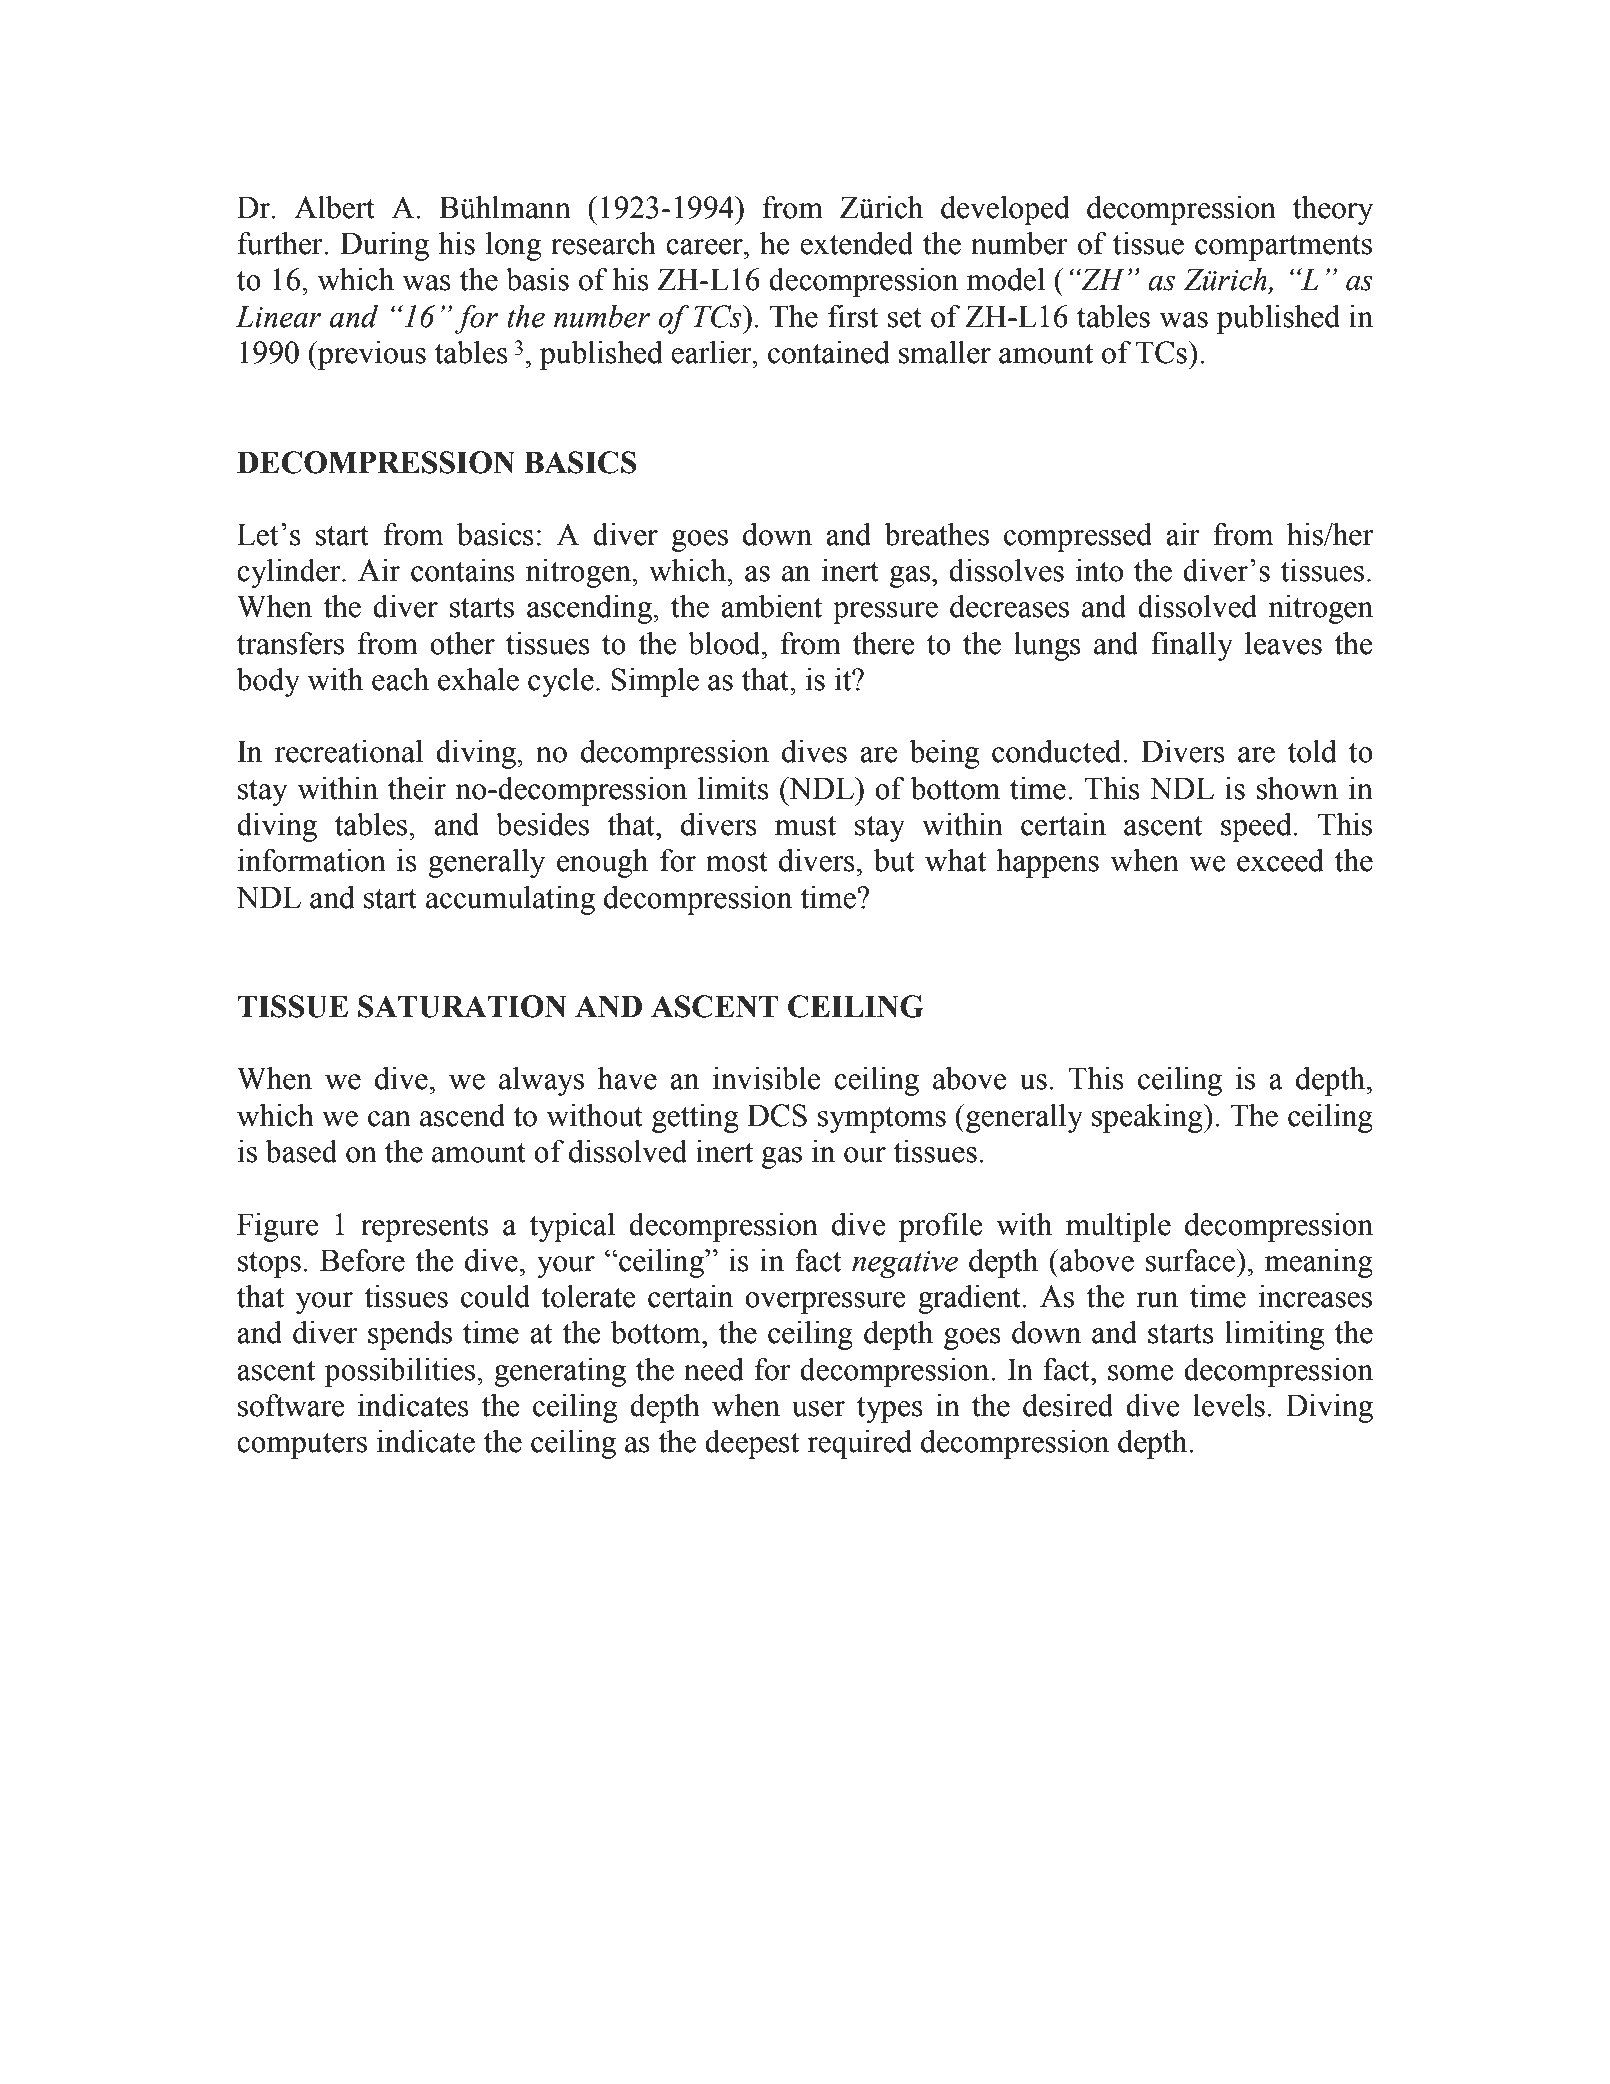 This page has width=1610, height=2084. I want to click on extended, so click(857, 243).
